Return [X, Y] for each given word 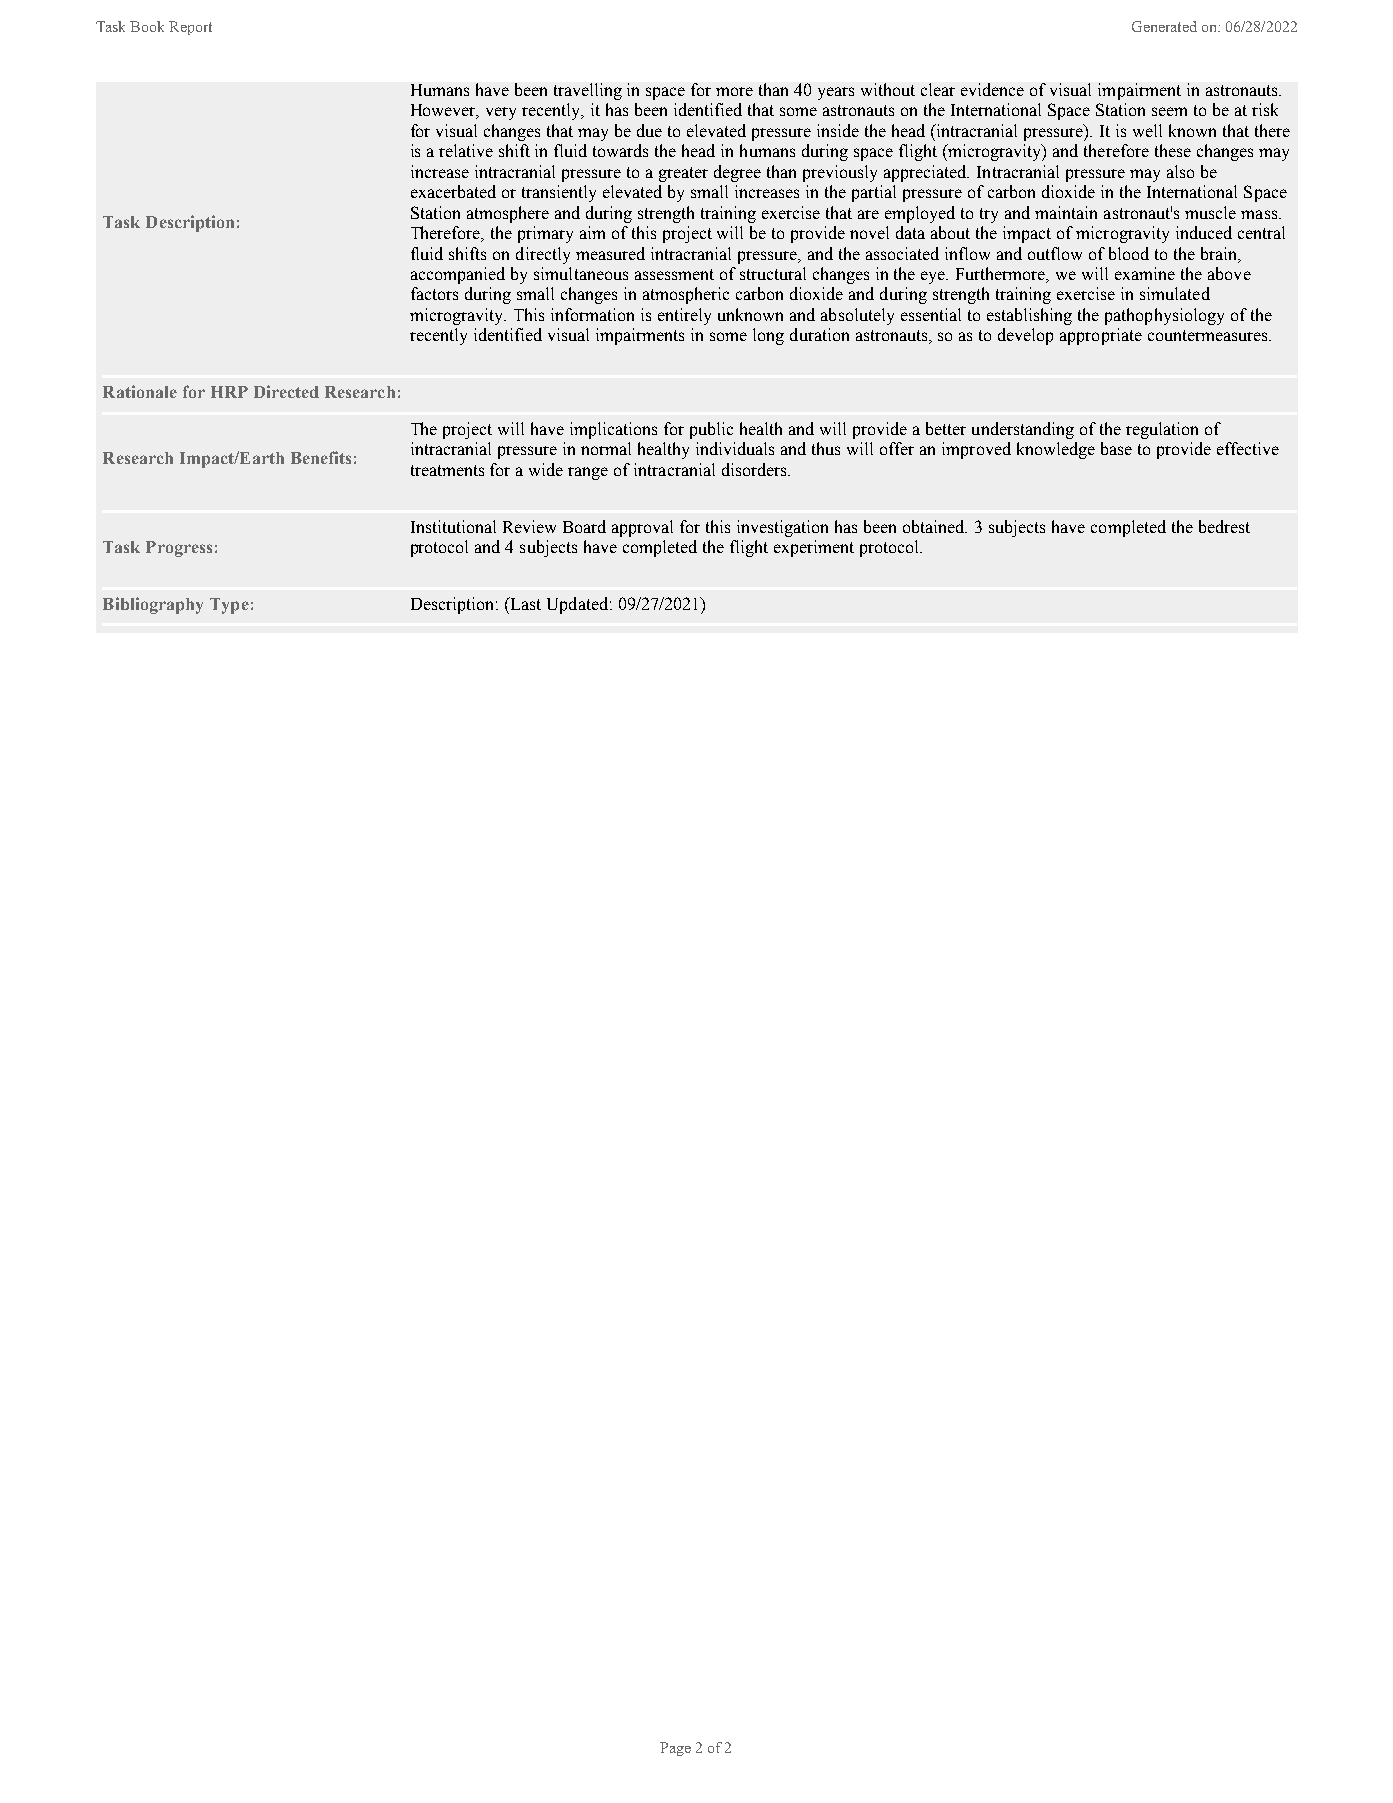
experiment [814, 548]
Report [190, 28]
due [649, 130]
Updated [577, 605]
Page [675, 1749]
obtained [935, 526]
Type [229, 606]
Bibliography [153, 605]
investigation [782, 528]
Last [524, 603]
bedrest [1224, 526]
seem [1169, 111]
